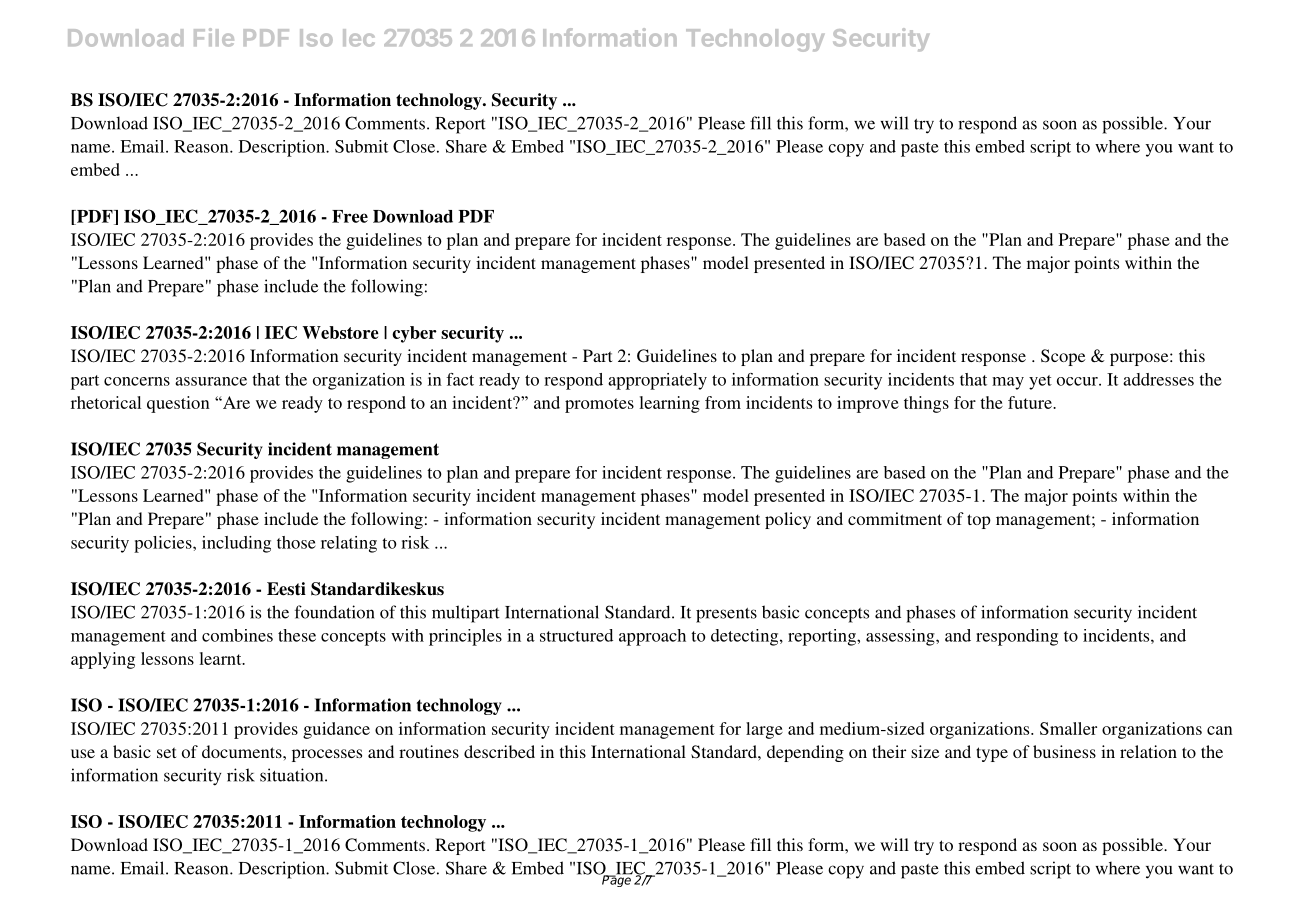 The height and width of the screenshot is (924, 1308). Describe the element at coordinates (652, 637) in the screenshot. I see `approach` at that location.
